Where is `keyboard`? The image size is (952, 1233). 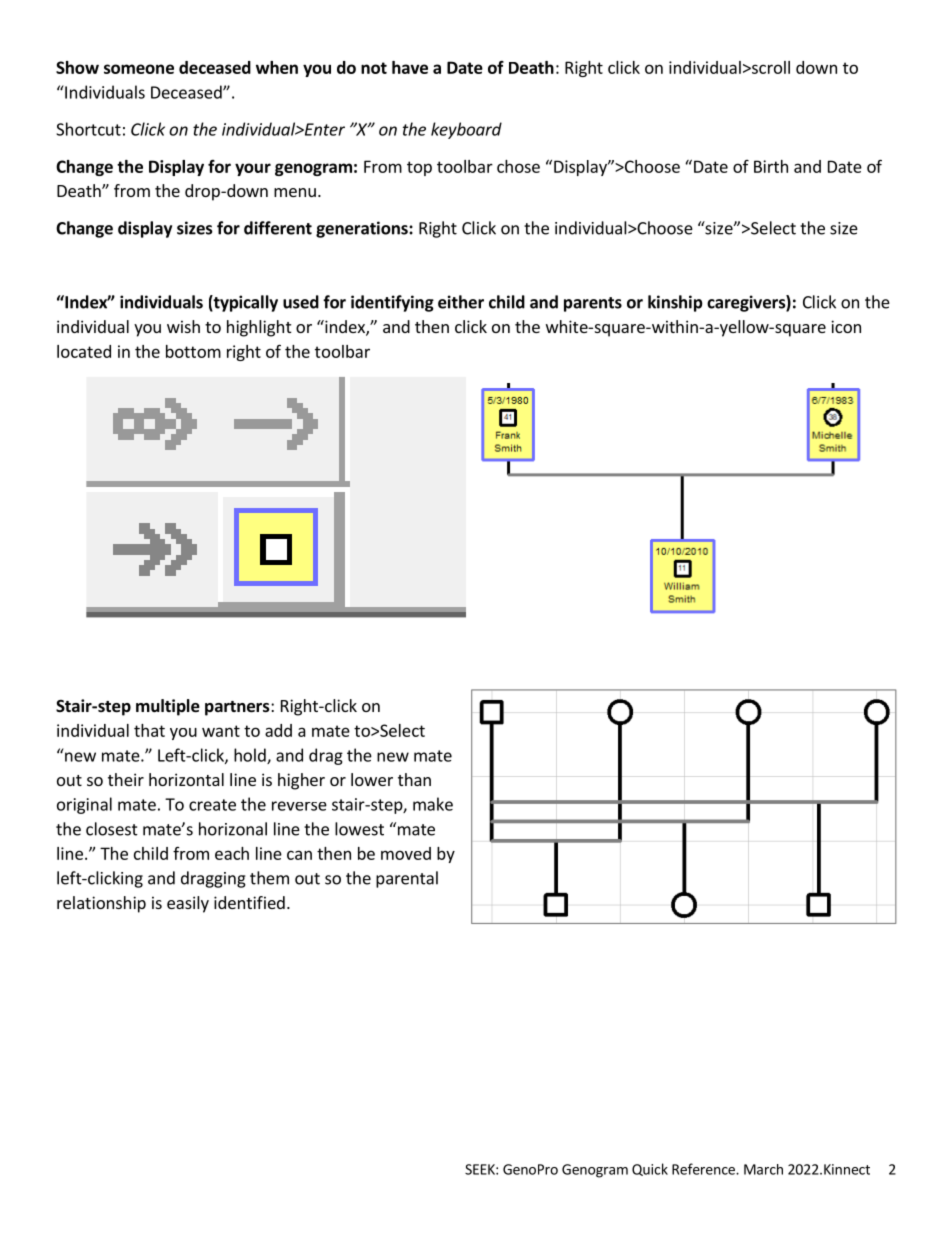
keyboard is located at coordinates (466, 130).
